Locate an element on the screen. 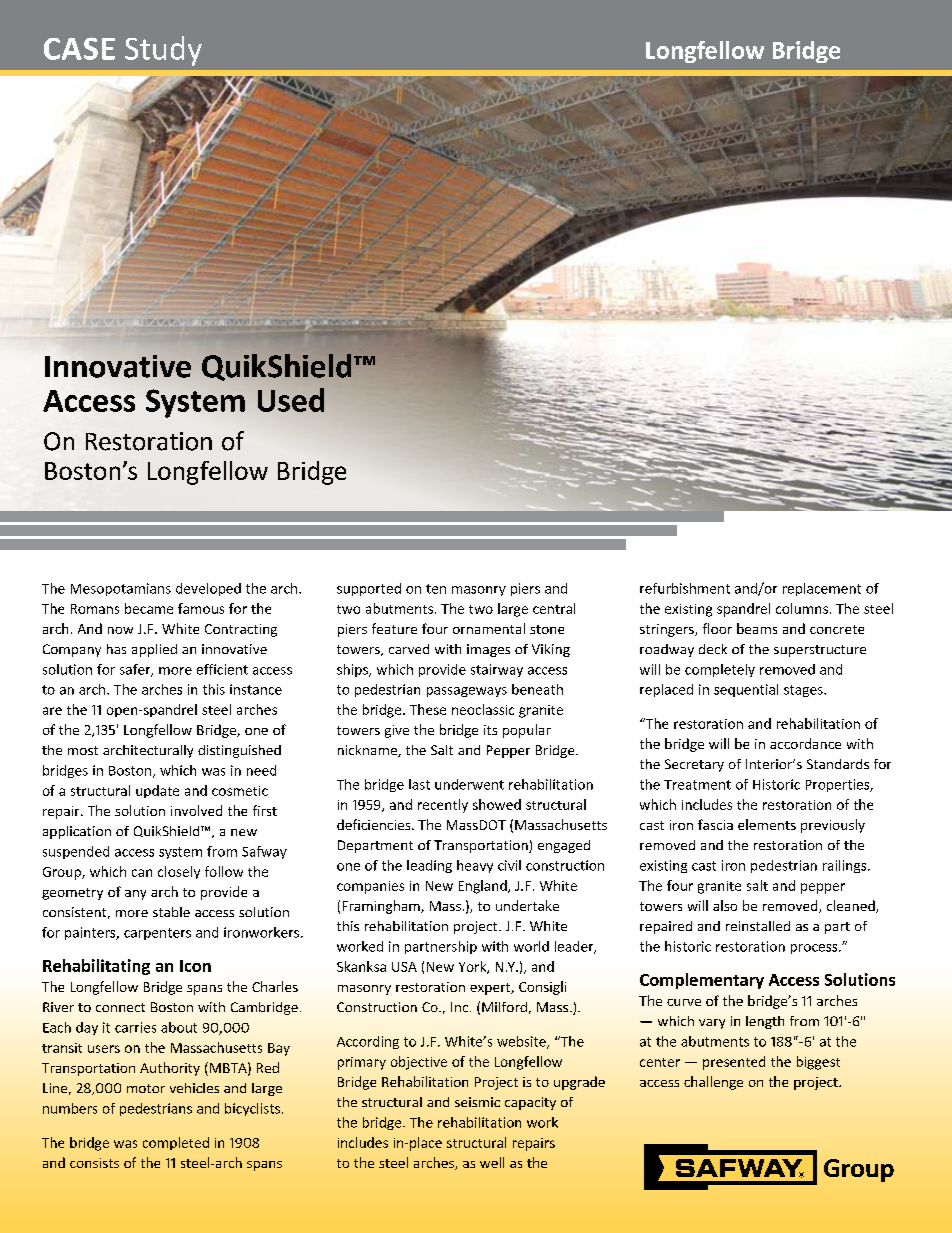  ornamental is located at coordinates (489, 628).
